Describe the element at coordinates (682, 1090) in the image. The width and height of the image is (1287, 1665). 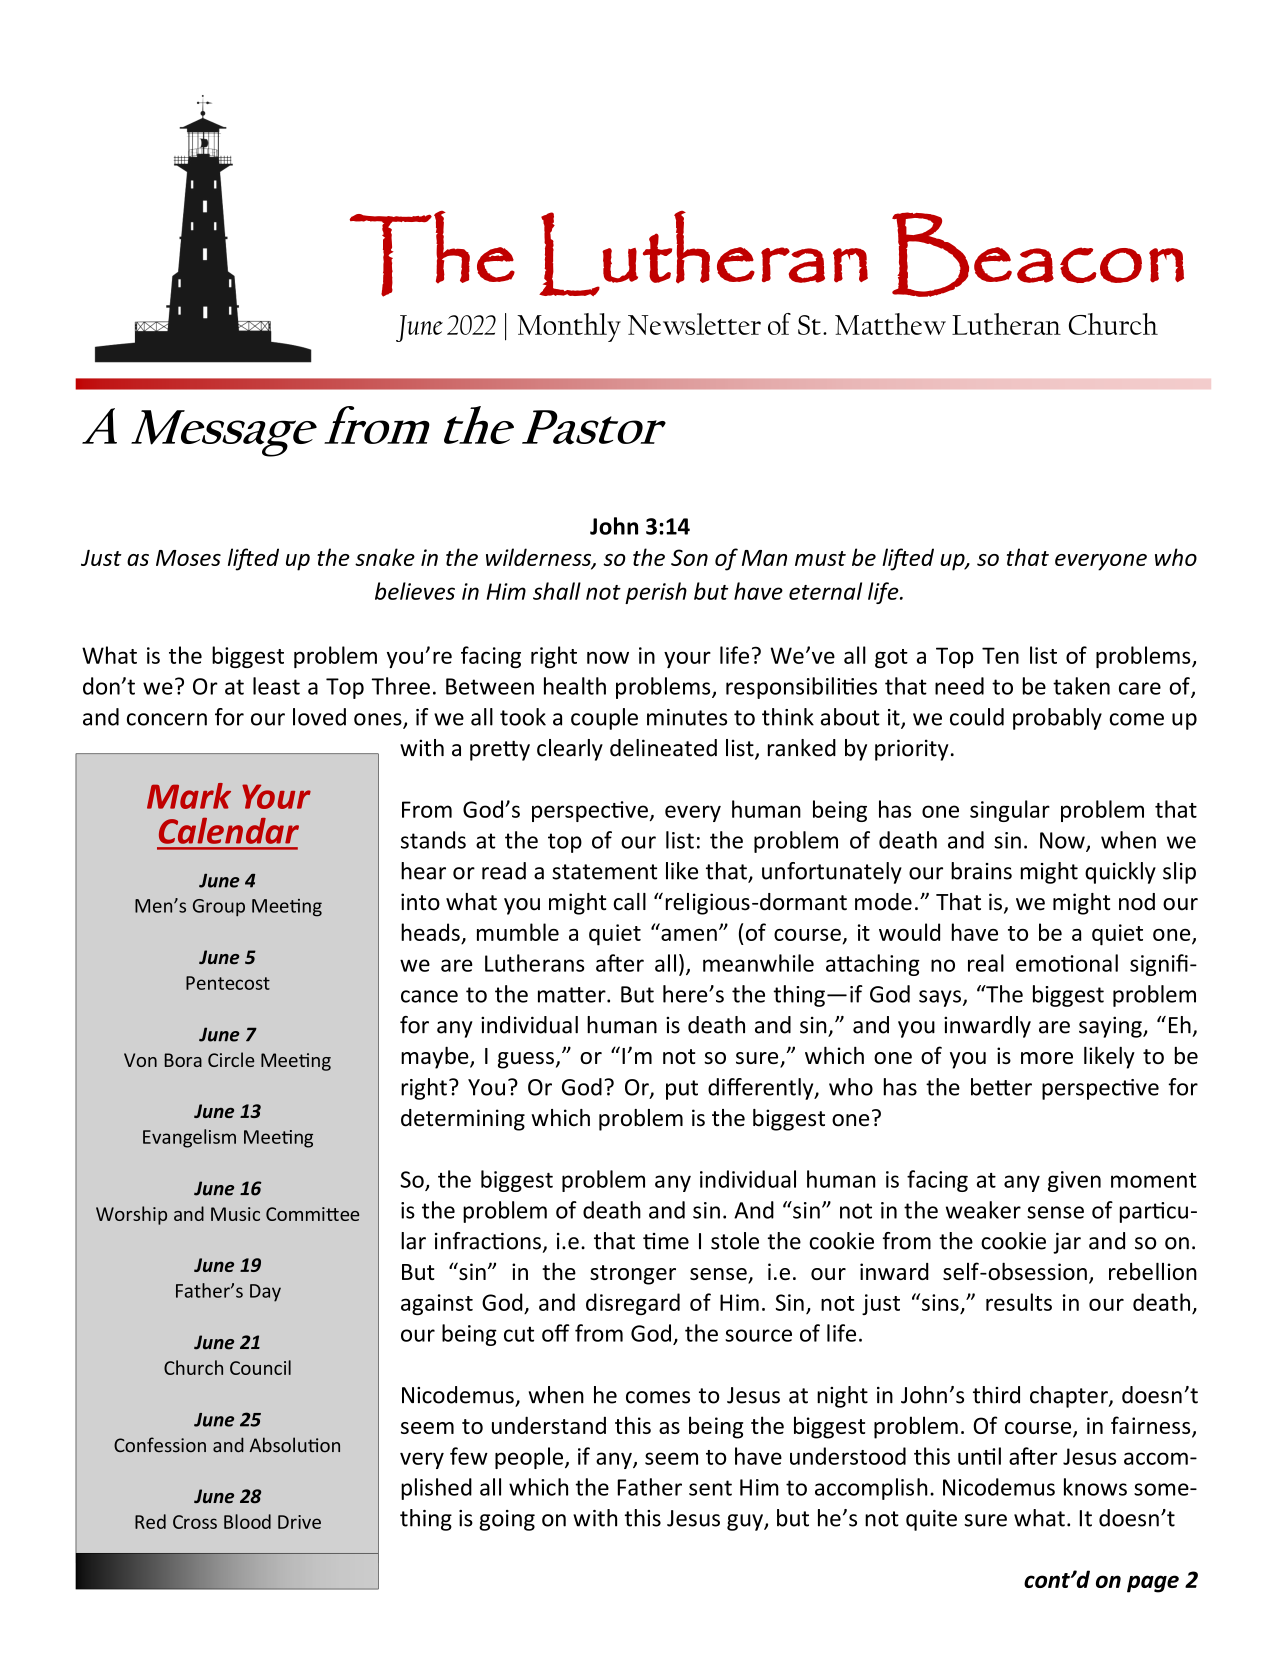
I see `put` at that location.
